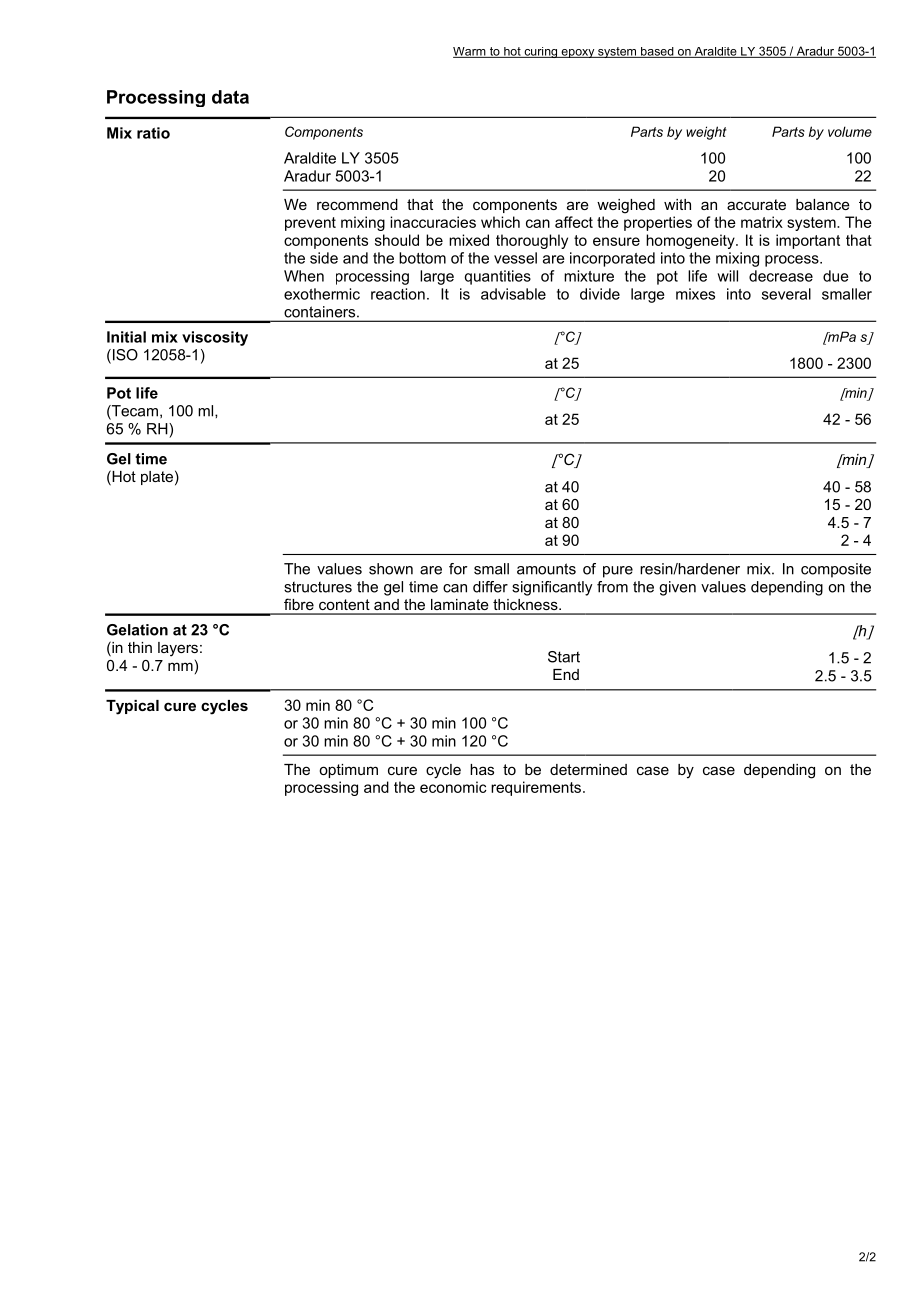 The width and height of the screenshot is (924, 1308). What do you see at coordinates (786, 294) in the screenshot?
I see `several` at bounding box center [786, 294].
